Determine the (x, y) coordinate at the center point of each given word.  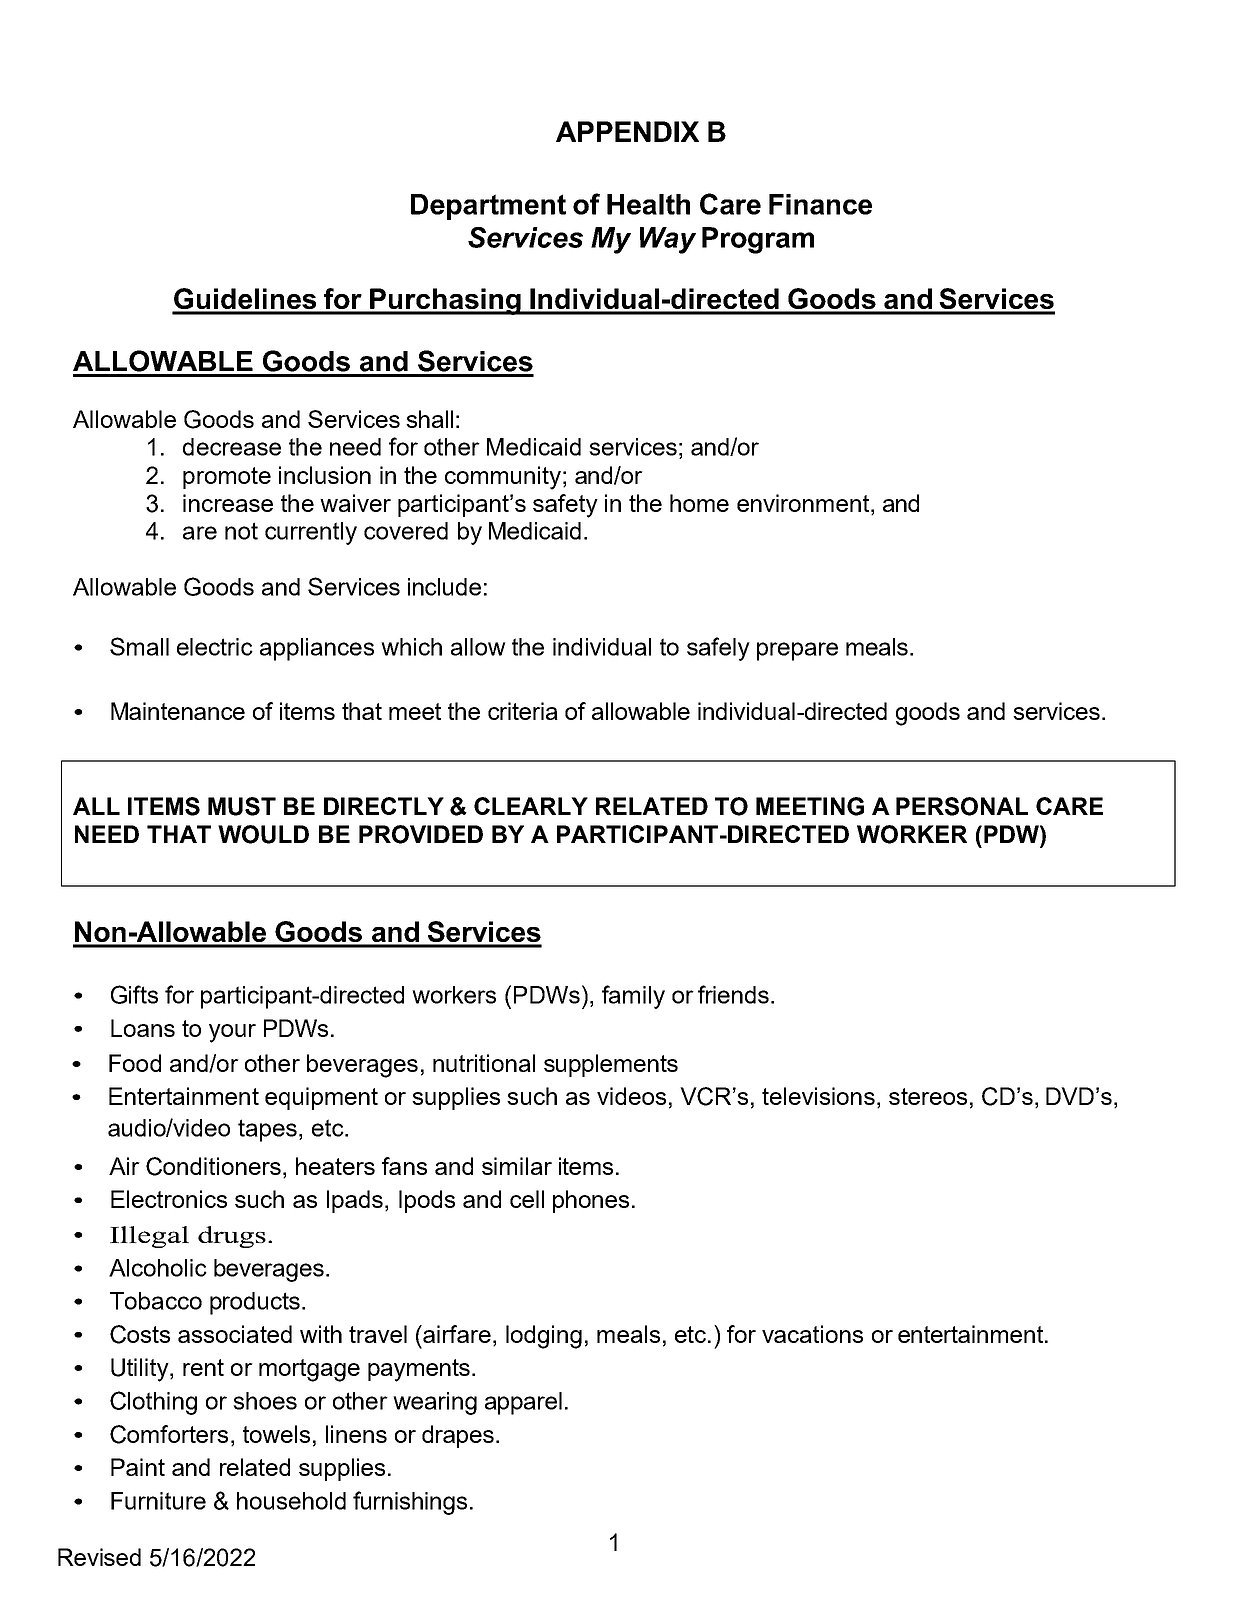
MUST (242, 806)
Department (488, 207)
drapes (458, 1436)
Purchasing (445, 301)
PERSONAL (962, 806)
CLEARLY (531, 806)
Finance (820, 204)
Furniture (158, 1501)
